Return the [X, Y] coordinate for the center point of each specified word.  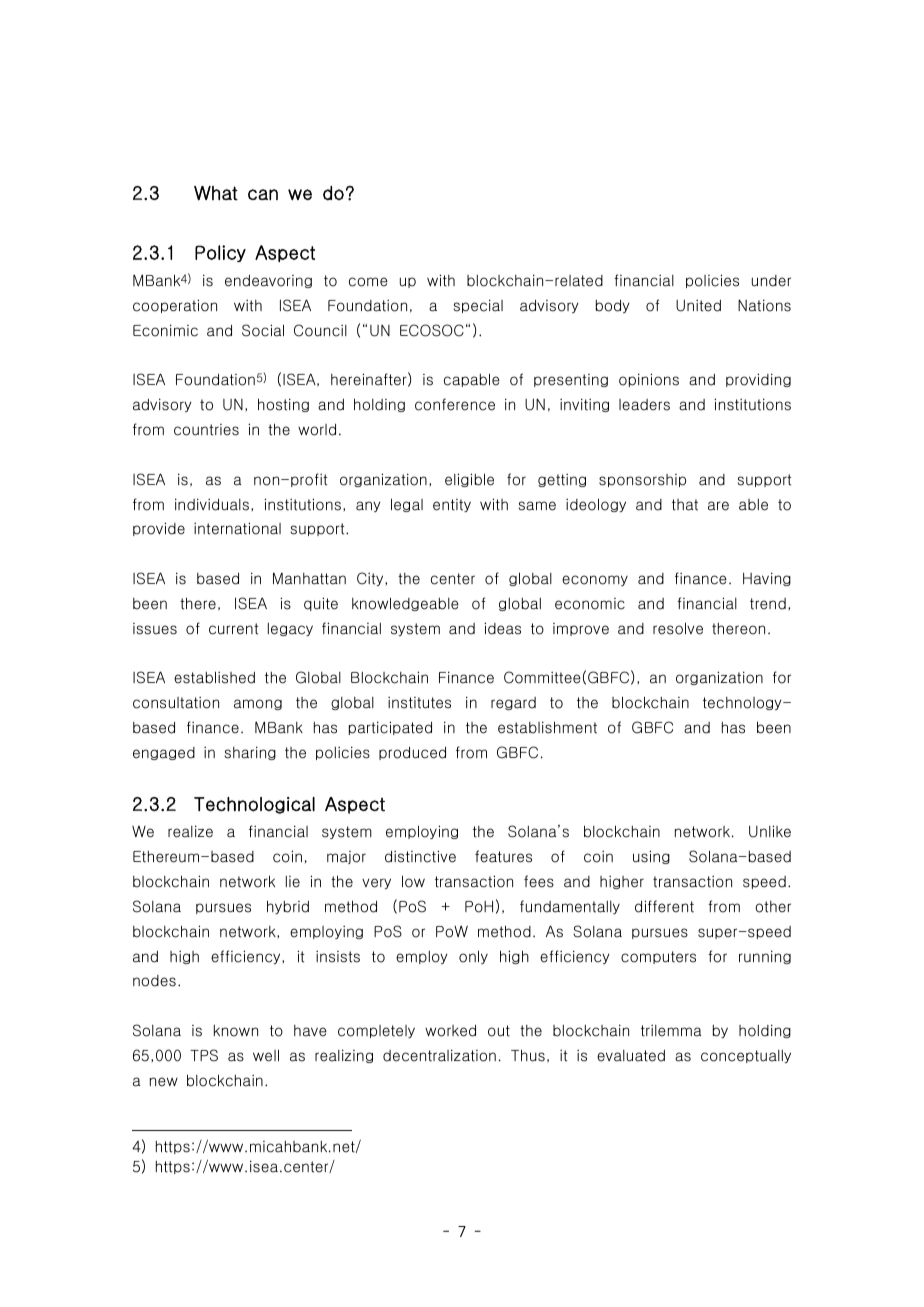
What [216, 193]
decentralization [439, 1055]
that [685, 505]
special [478, 306]
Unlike [770, 831]
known [236, 1031]
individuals [212, 504]
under [771, 281]
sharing [250, 753]
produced [412, 753]
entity [452, 505]
